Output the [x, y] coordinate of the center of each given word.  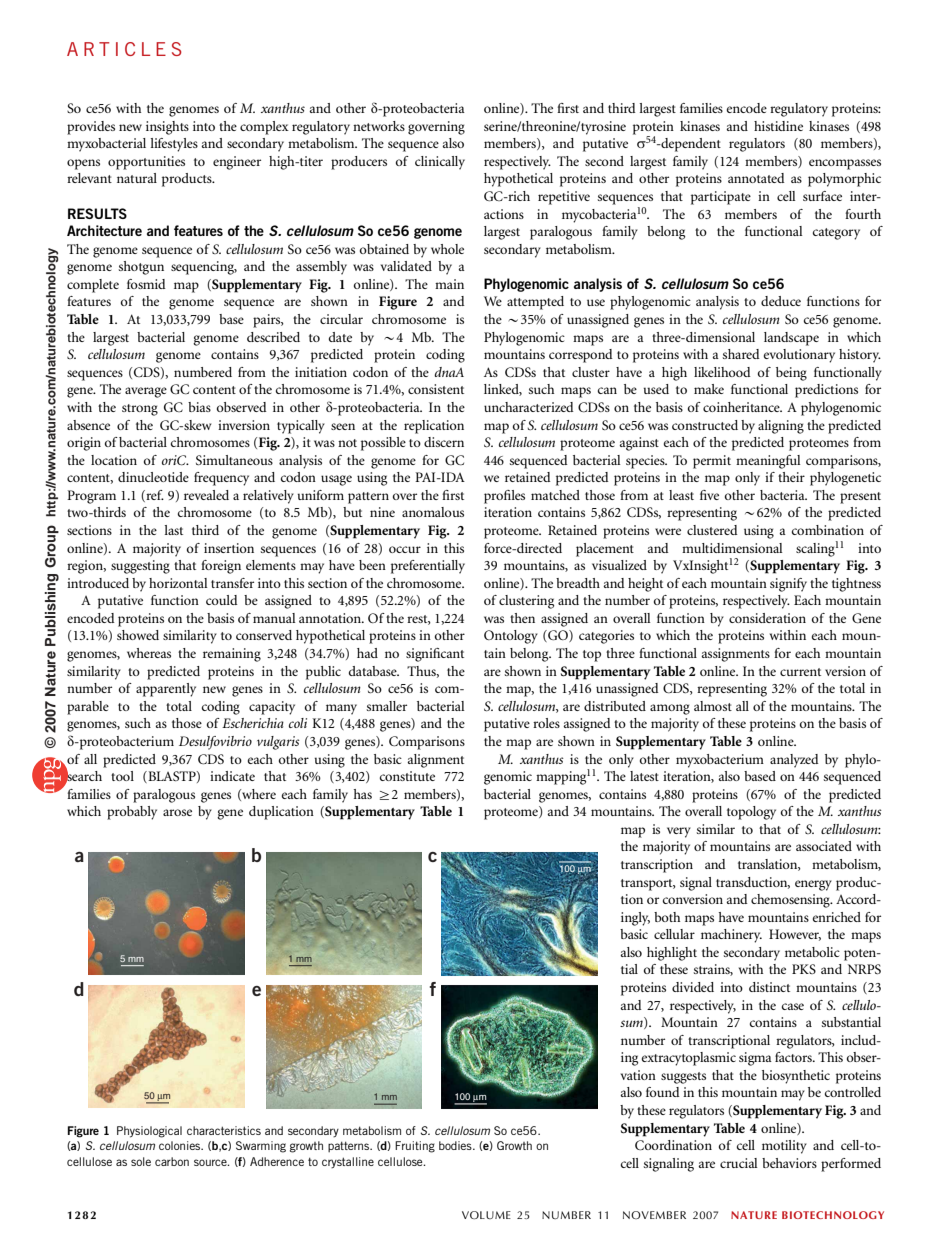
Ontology [511, 637]
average [146, 392]
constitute [407, 776]
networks [379, 126]
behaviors [789, 1163]
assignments [735, 655]
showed [138, 635]
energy [813, 885]
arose [177, 812]
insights [167, 128]
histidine [778, 126]
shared [741, 354]
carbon [172, 1161]
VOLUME [486, 1215]
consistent [436, 389]
